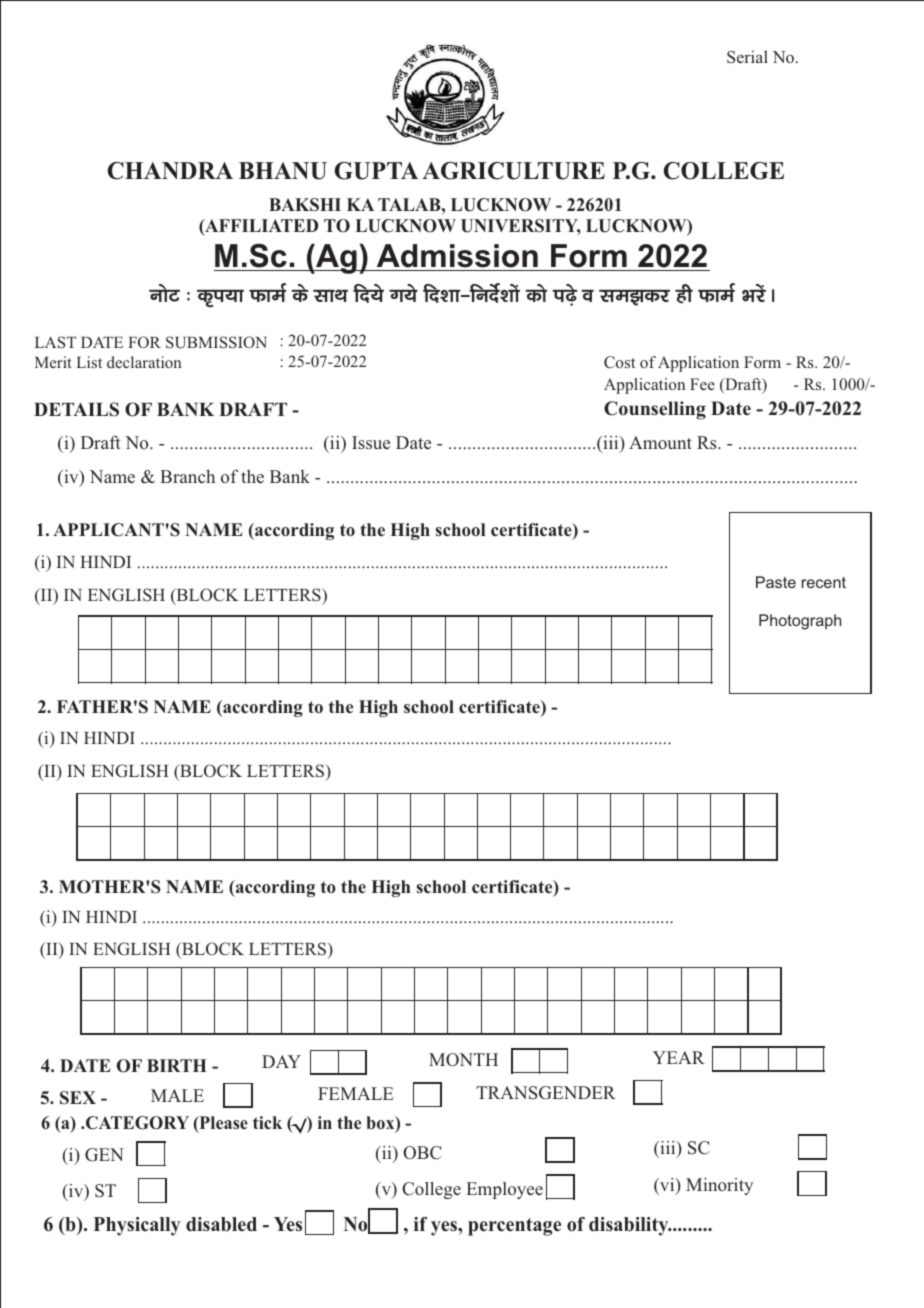 This page has width=924, height=1308. Describe the element at coordinates (800, 622) in the page. I see `Photograph` at that location.
